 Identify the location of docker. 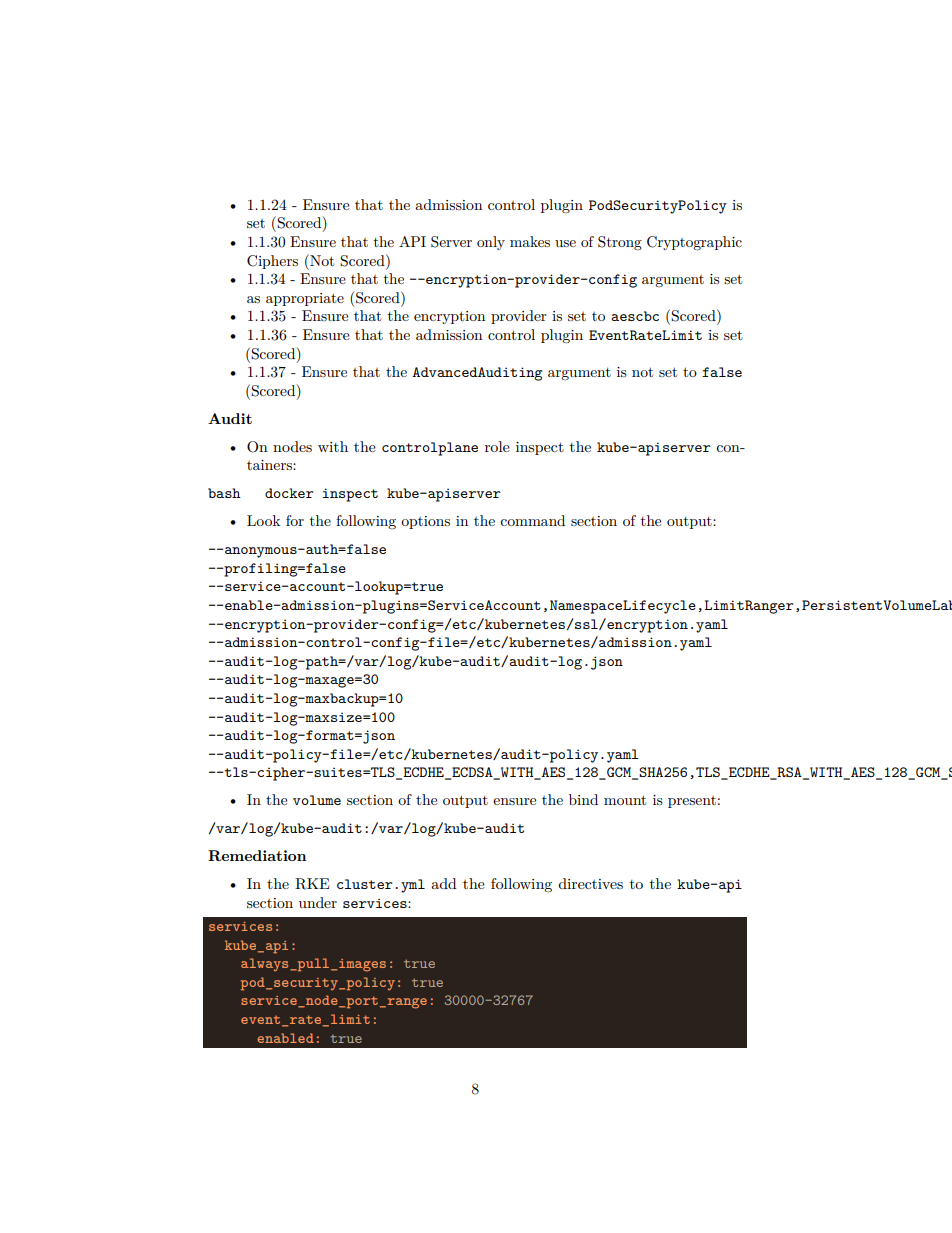
(289, 493).
